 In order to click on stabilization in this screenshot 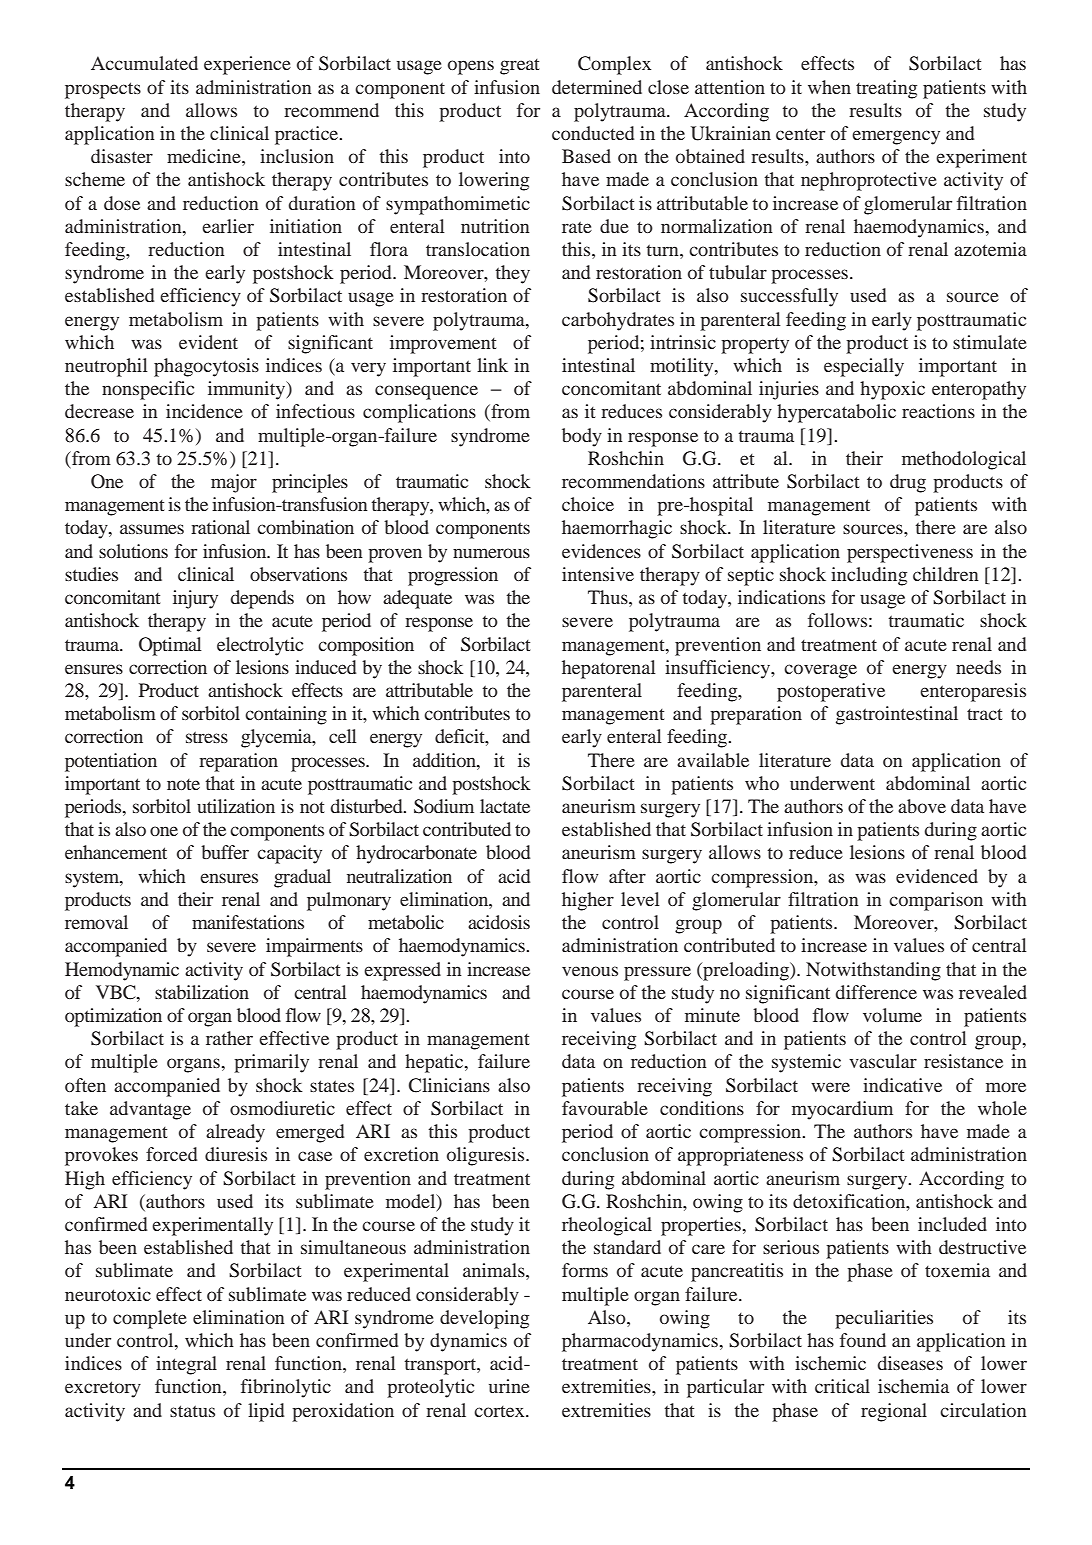, I will do `click(202, 992)`.
